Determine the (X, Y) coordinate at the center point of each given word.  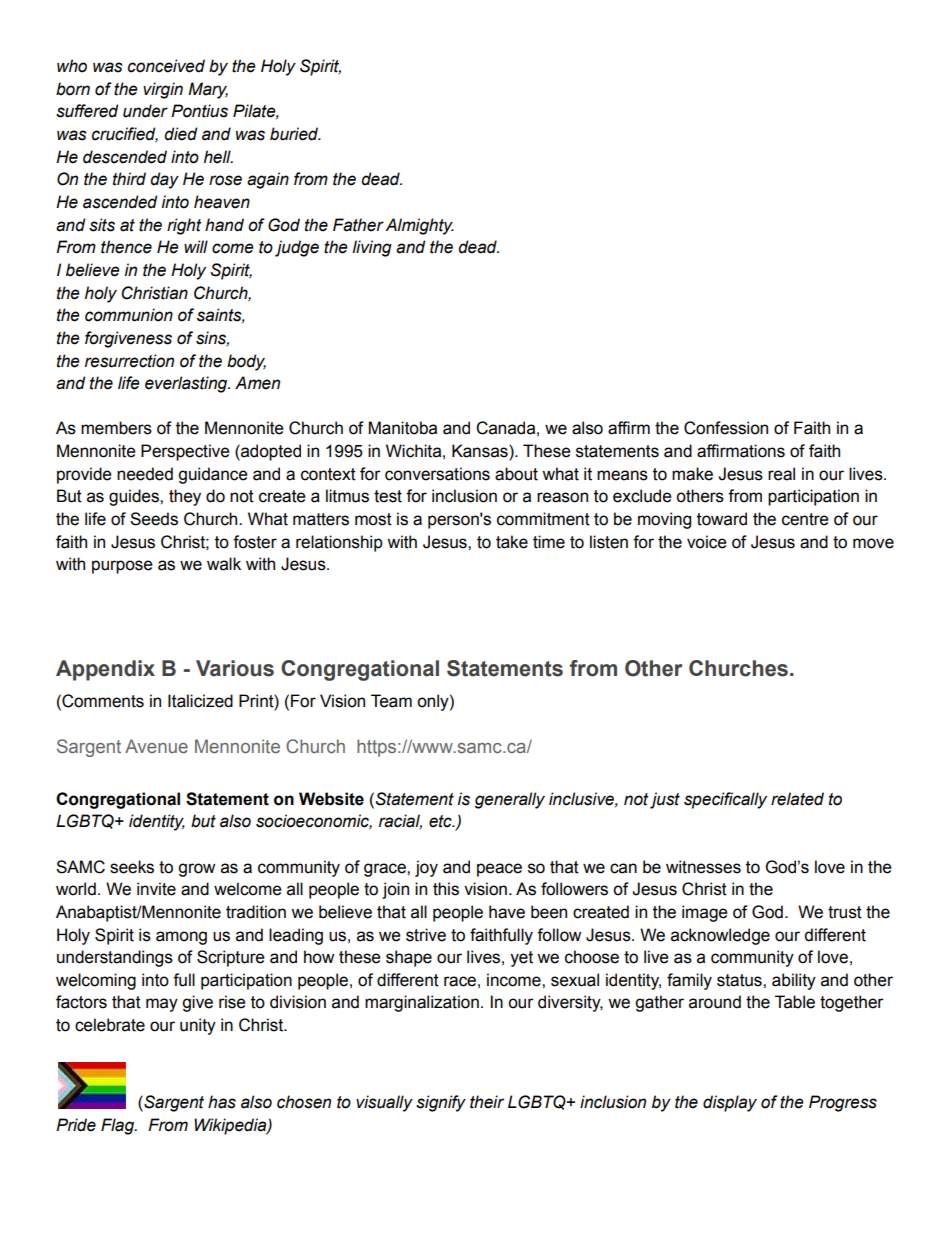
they (185, 497)
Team (391, 701)
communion (129, 315)
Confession (726, 428)
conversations (437, 474)
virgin (163, 90)
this (446, 889)
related (797, 799)
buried (295, 134)
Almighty (419, 226)
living (372, 248)
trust (845, 912)
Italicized (200, 701)
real (781, 474)
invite (156, 889)
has (222, 1102)
